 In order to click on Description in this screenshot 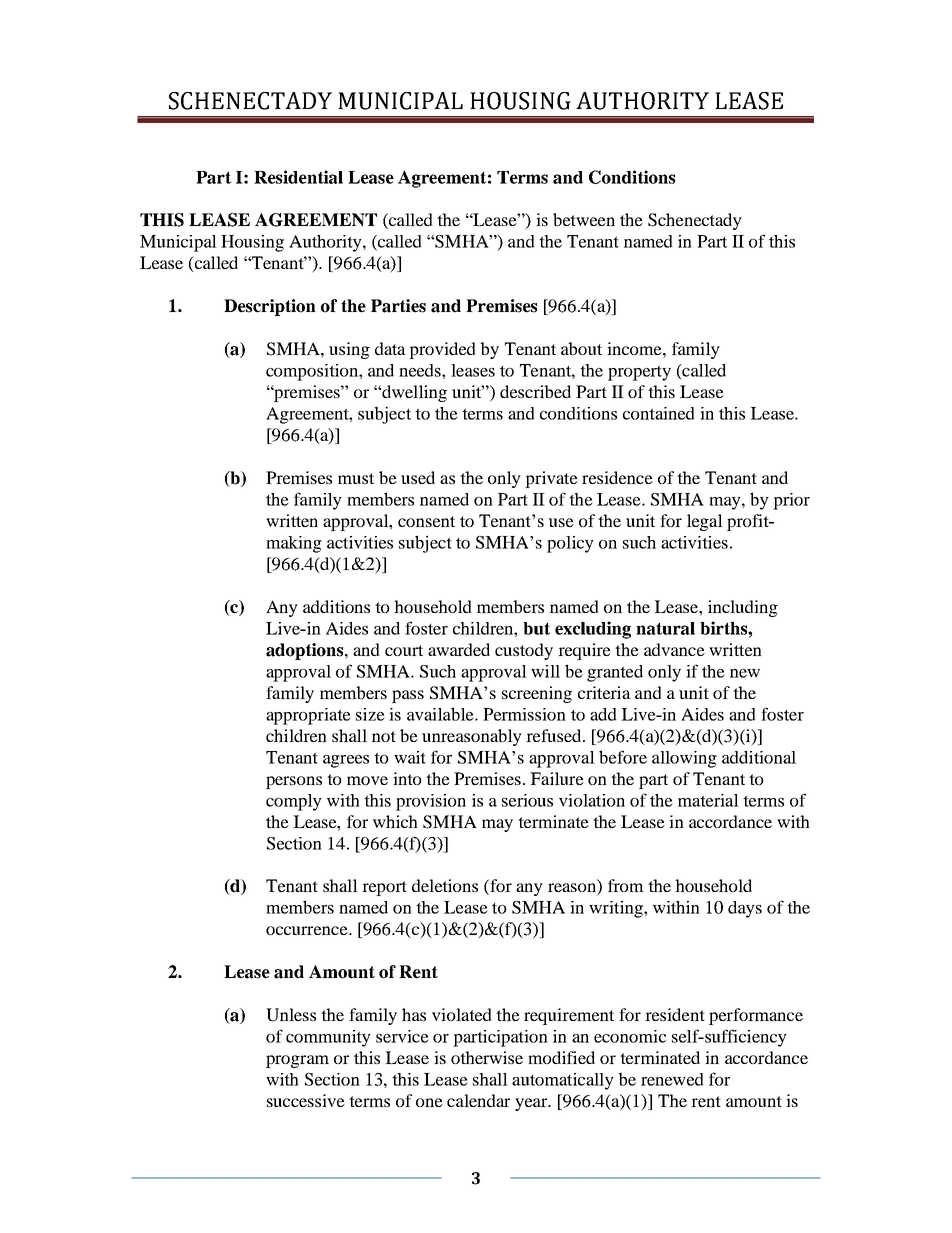, I will do `click(270, 307)`.
